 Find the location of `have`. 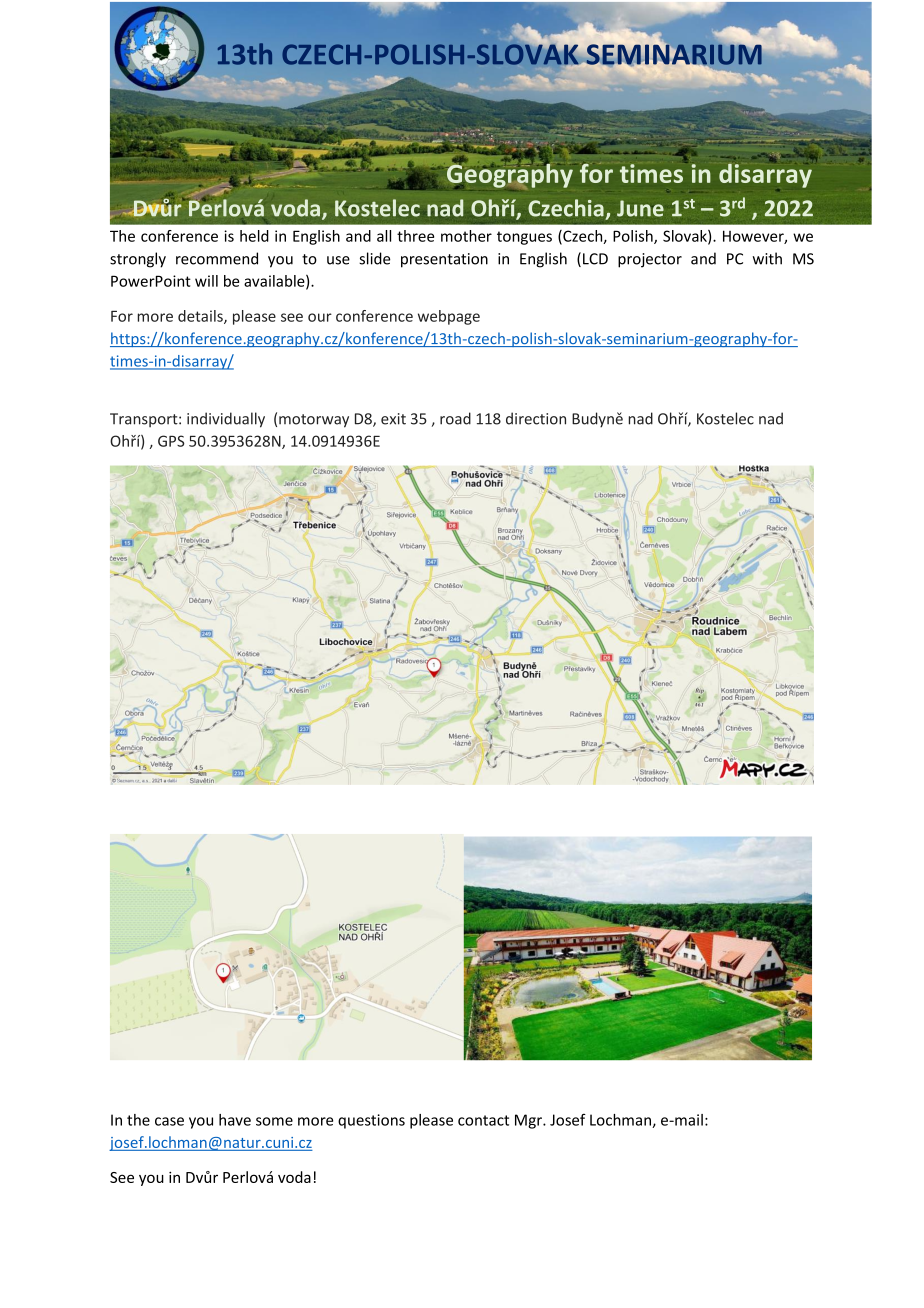

have is located at coordinates (235, 1120).
